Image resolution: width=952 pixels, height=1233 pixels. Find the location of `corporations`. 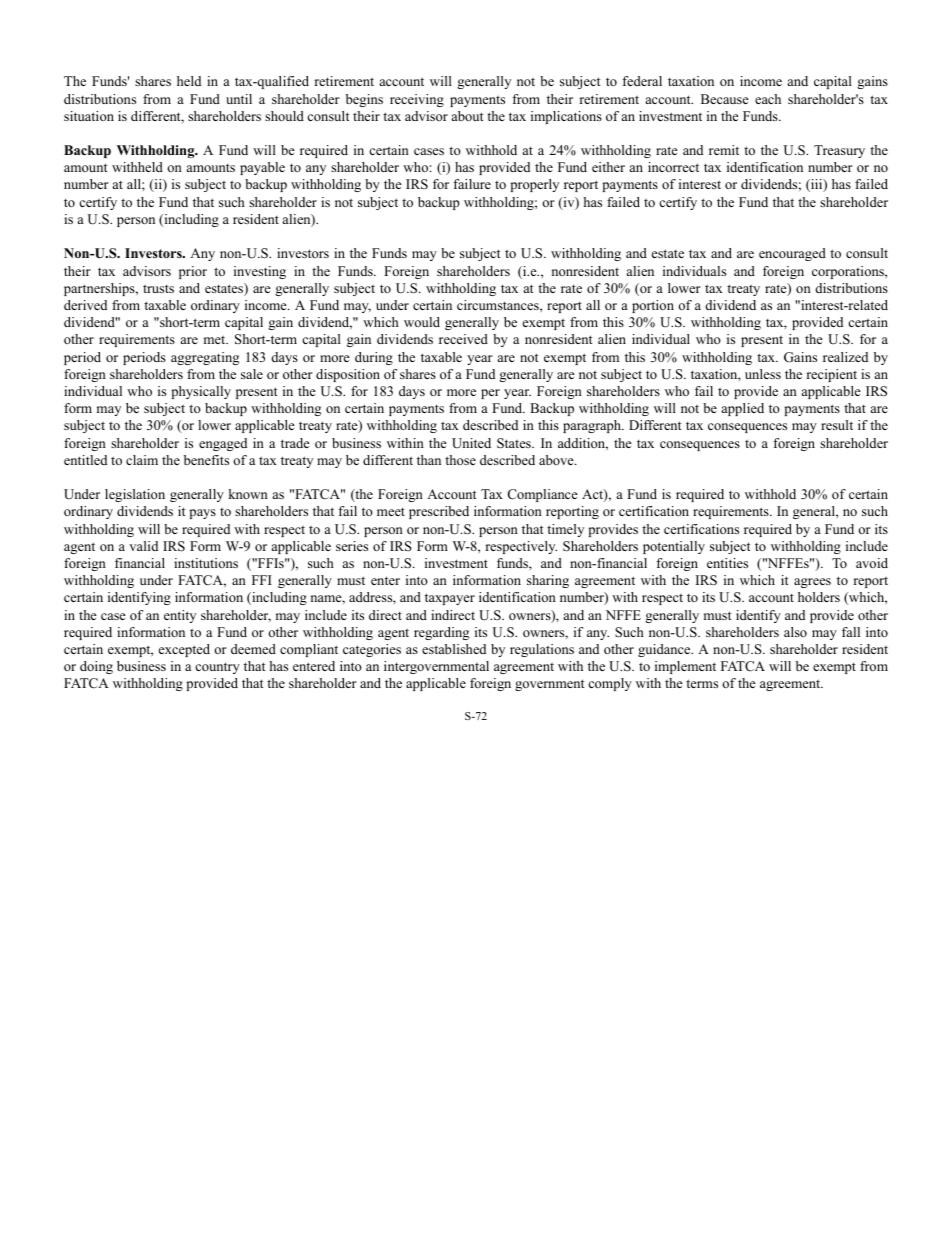

corporations is located at coordinates (849, 272).
